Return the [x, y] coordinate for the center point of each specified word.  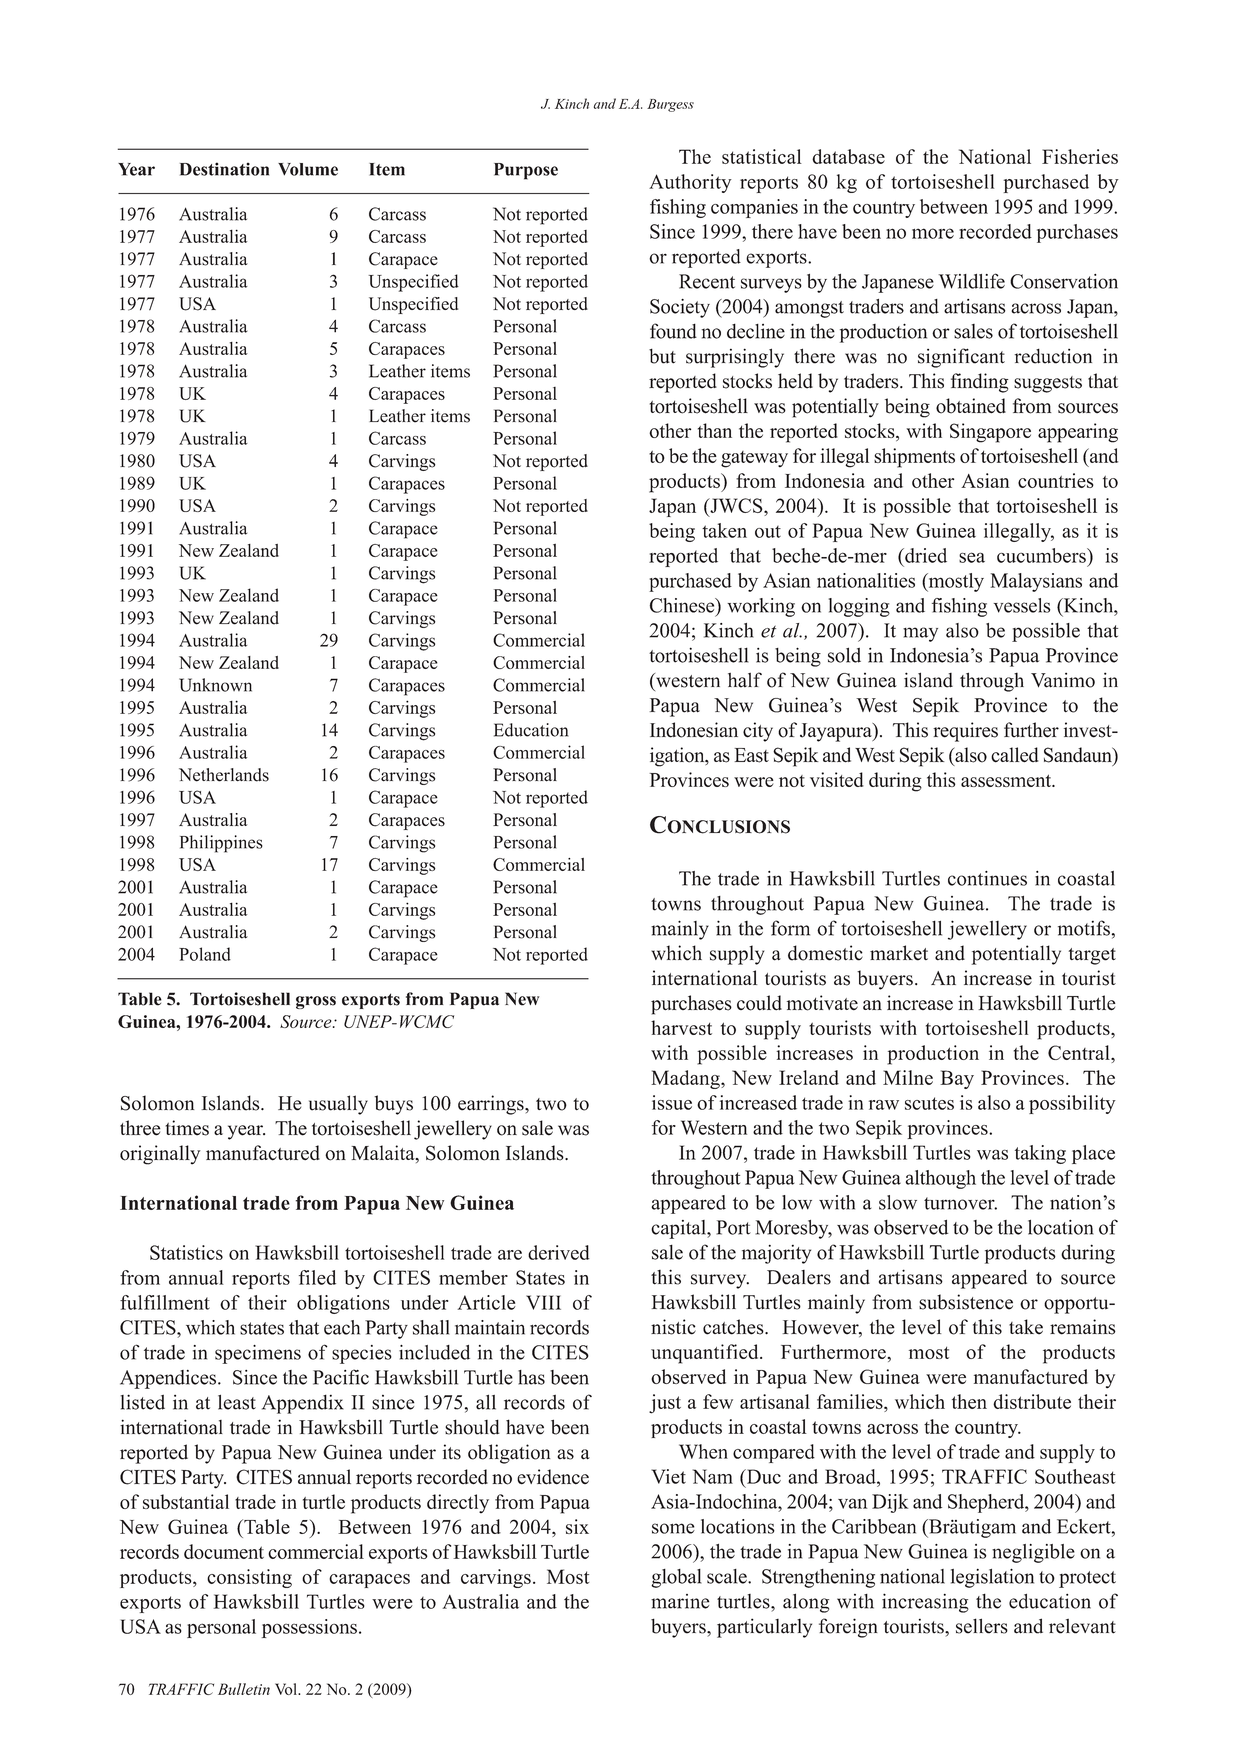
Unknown [215, 685]
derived [559, 1252]
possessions [309, 1628]
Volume [308, 169]
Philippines [221, 844]
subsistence [966, 1302]
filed [317, 1277]
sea [972, 557]
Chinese [683, 605]
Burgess [670, 105]
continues [987, 878]
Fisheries [1080, 156]
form [790, 928]
